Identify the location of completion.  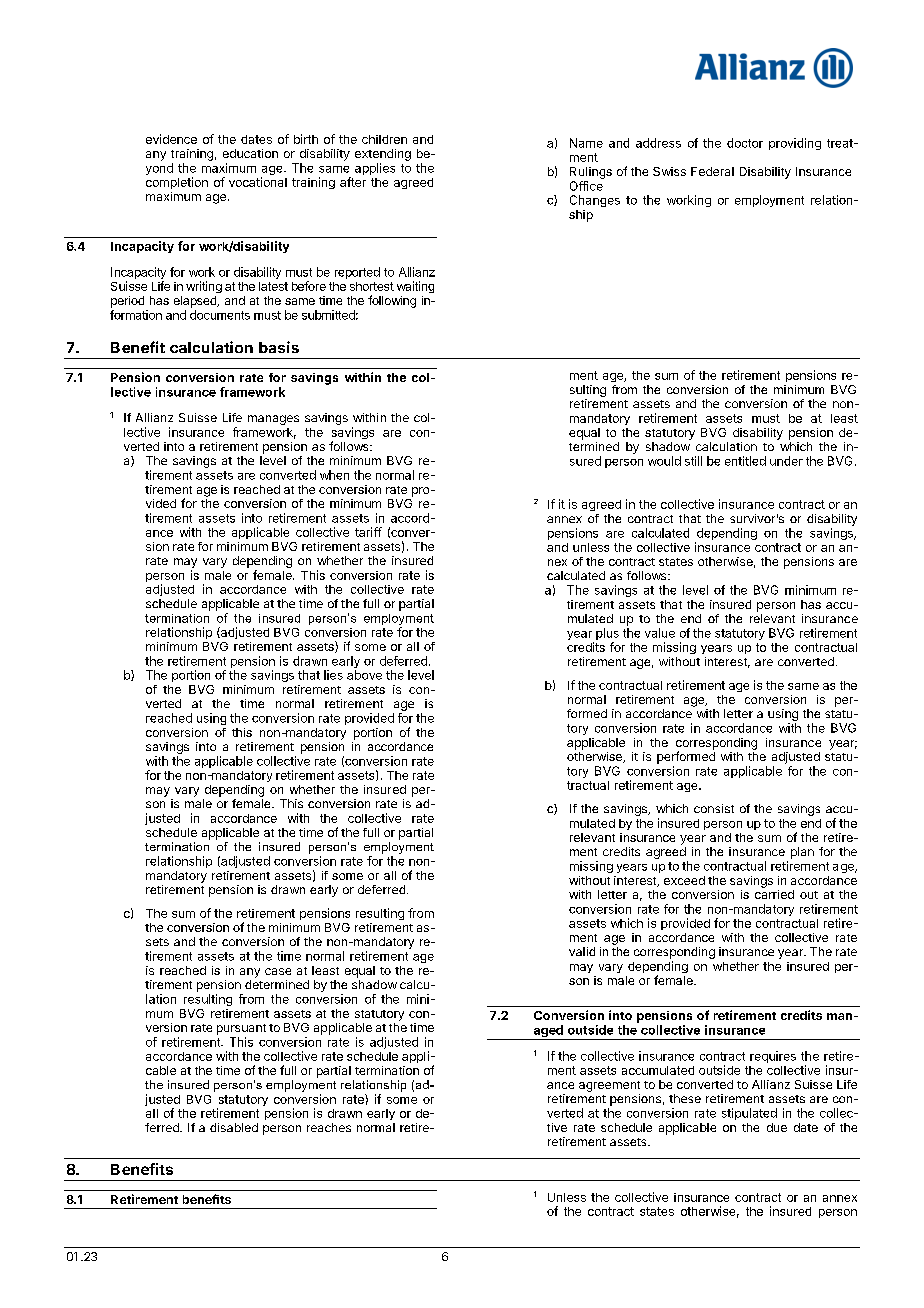
(177, 183).
